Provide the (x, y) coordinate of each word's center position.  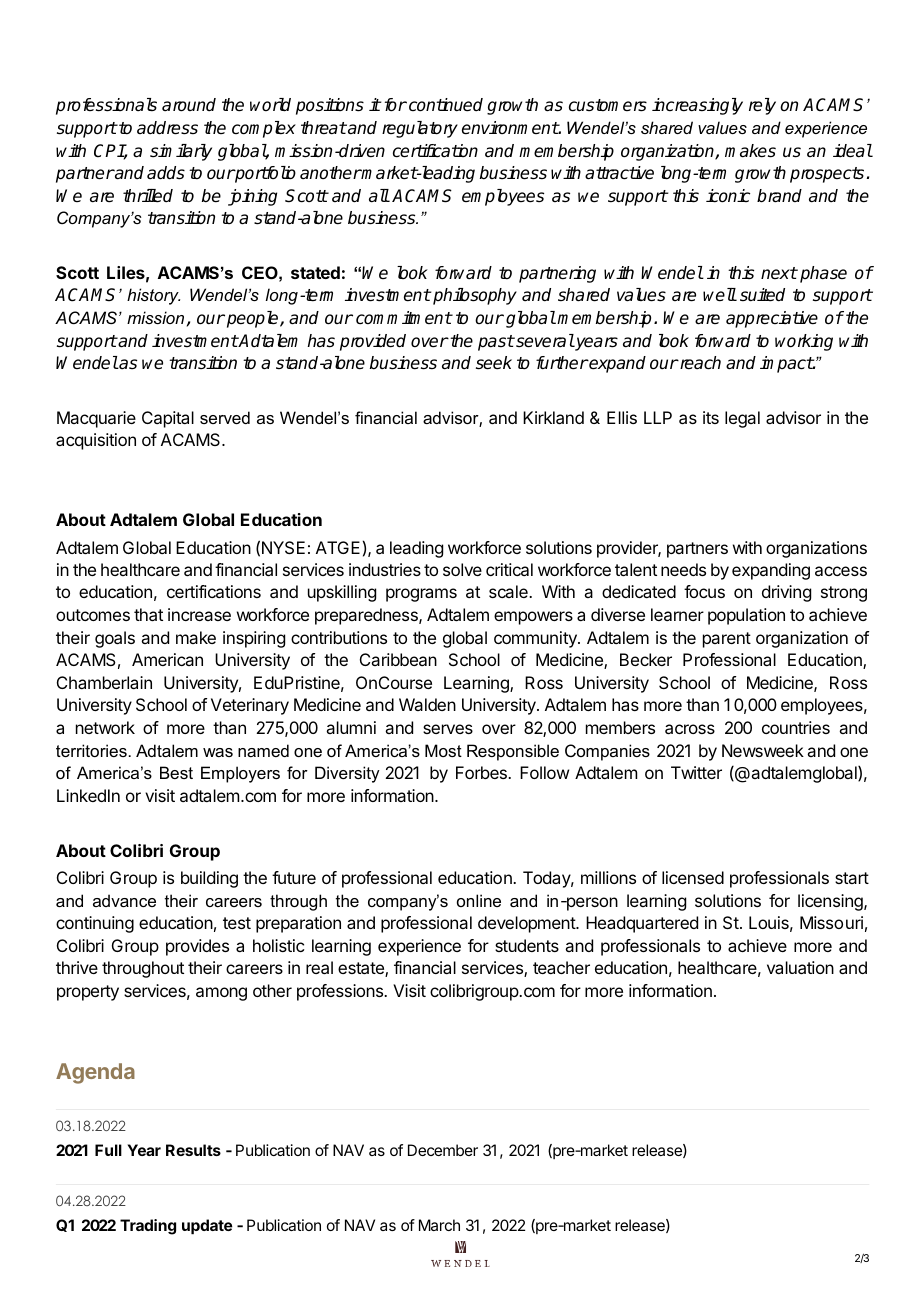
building (209, 879)
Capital (168, 419)
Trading (148, 1227)
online (479, 900)
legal (742, 419)
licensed (693, 877)
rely (762, 106)
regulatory (420, 129)
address (167, 128)
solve (462, 569)
